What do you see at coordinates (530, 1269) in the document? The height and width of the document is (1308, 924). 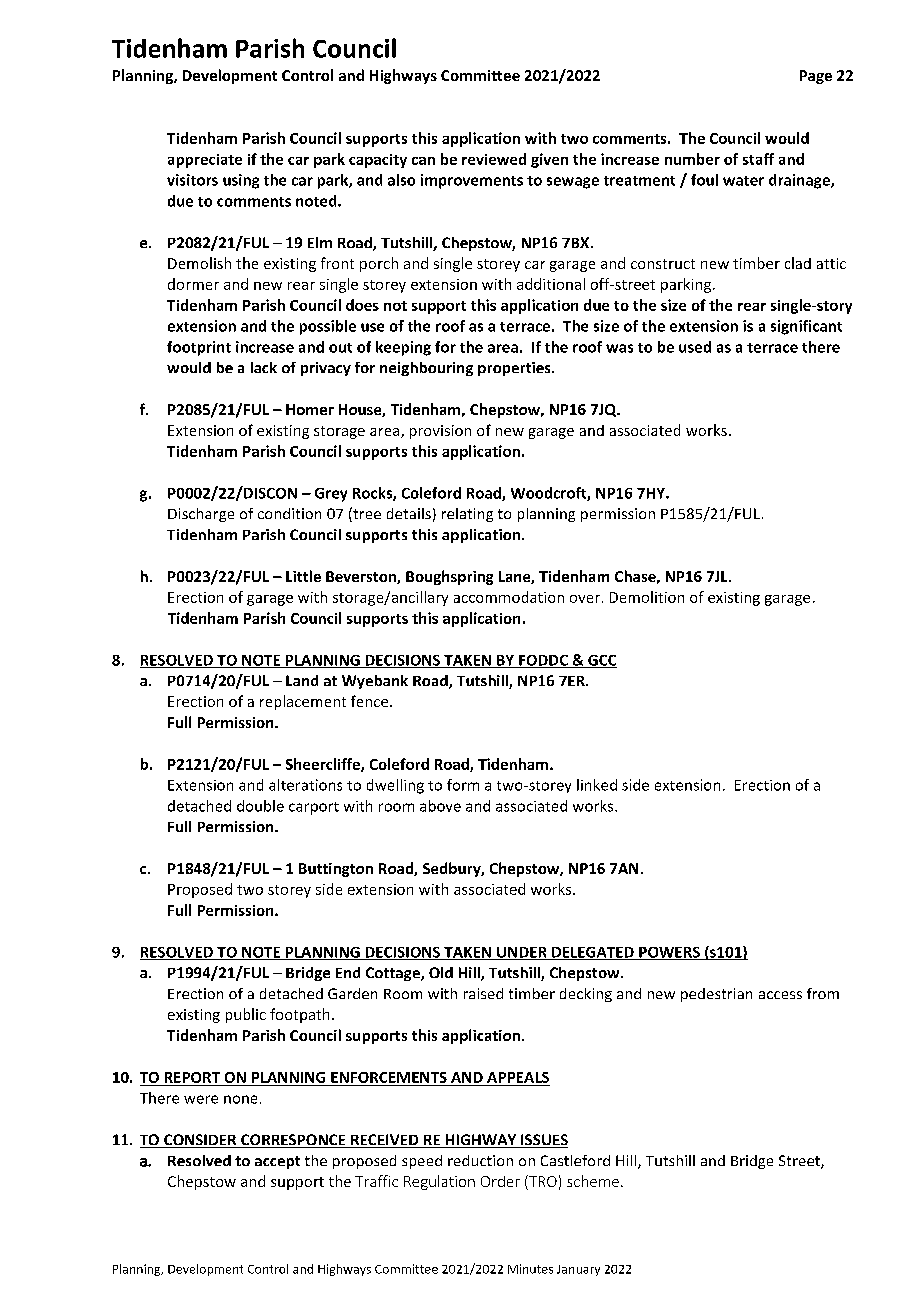 I see `Minutes` at bounding box center [530, 1269].
